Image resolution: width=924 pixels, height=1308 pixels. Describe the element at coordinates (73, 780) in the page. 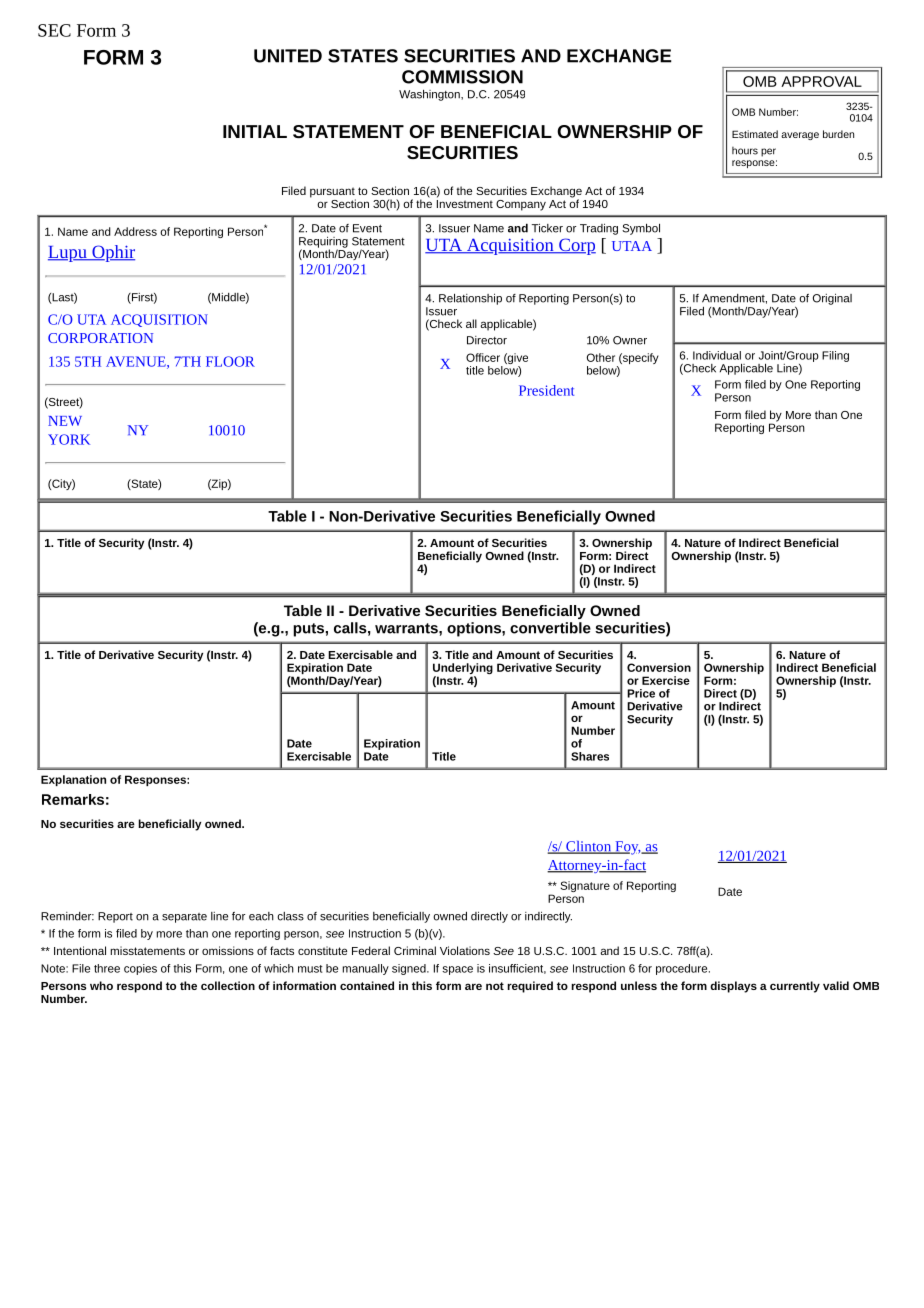

I see `Explanation` at that location.
